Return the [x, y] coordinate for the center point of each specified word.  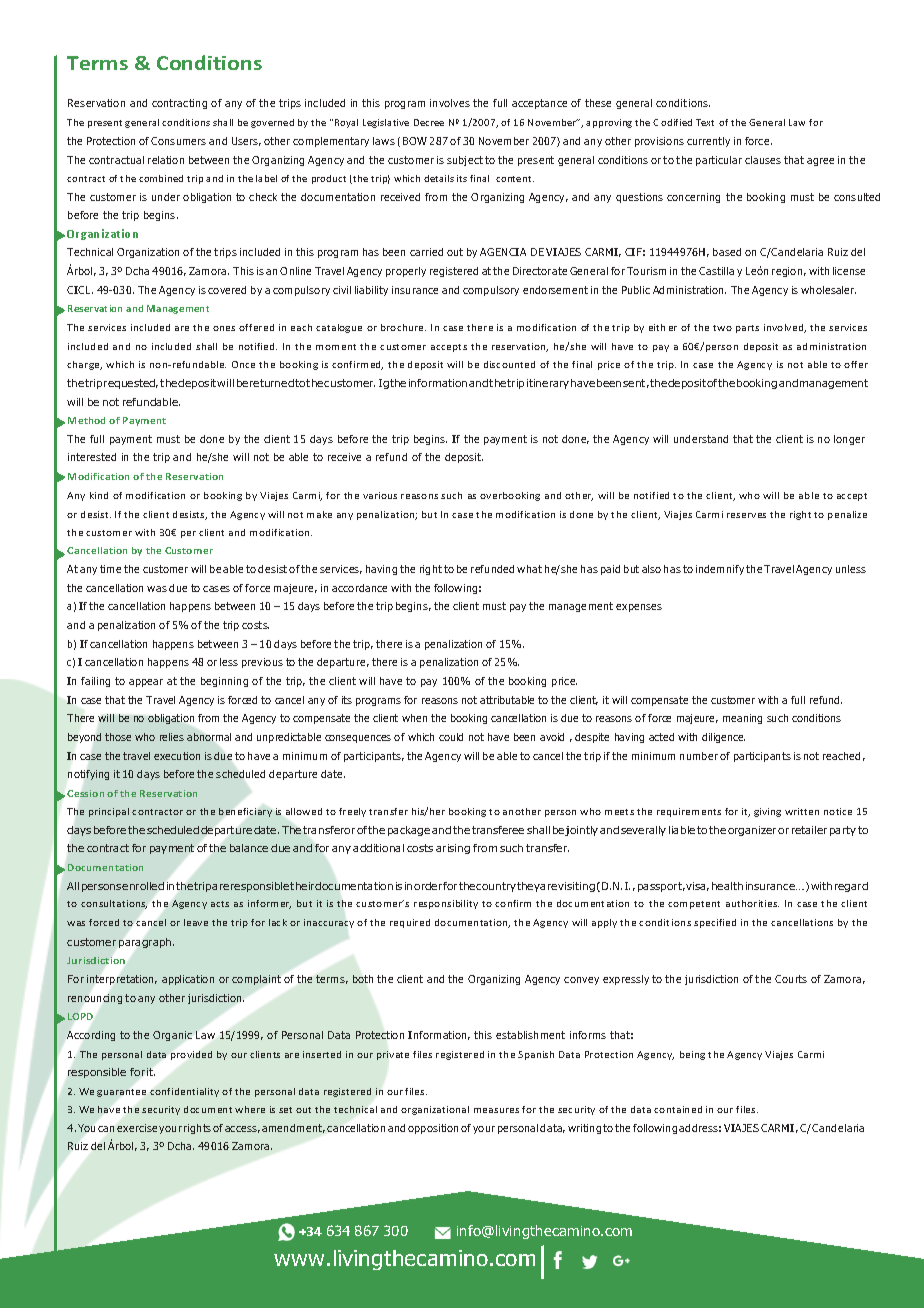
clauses [763, 160]
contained [678, 1109]
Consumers [178, 141]
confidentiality [184, 1092]
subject [465, 161]
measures [496, 1110]
